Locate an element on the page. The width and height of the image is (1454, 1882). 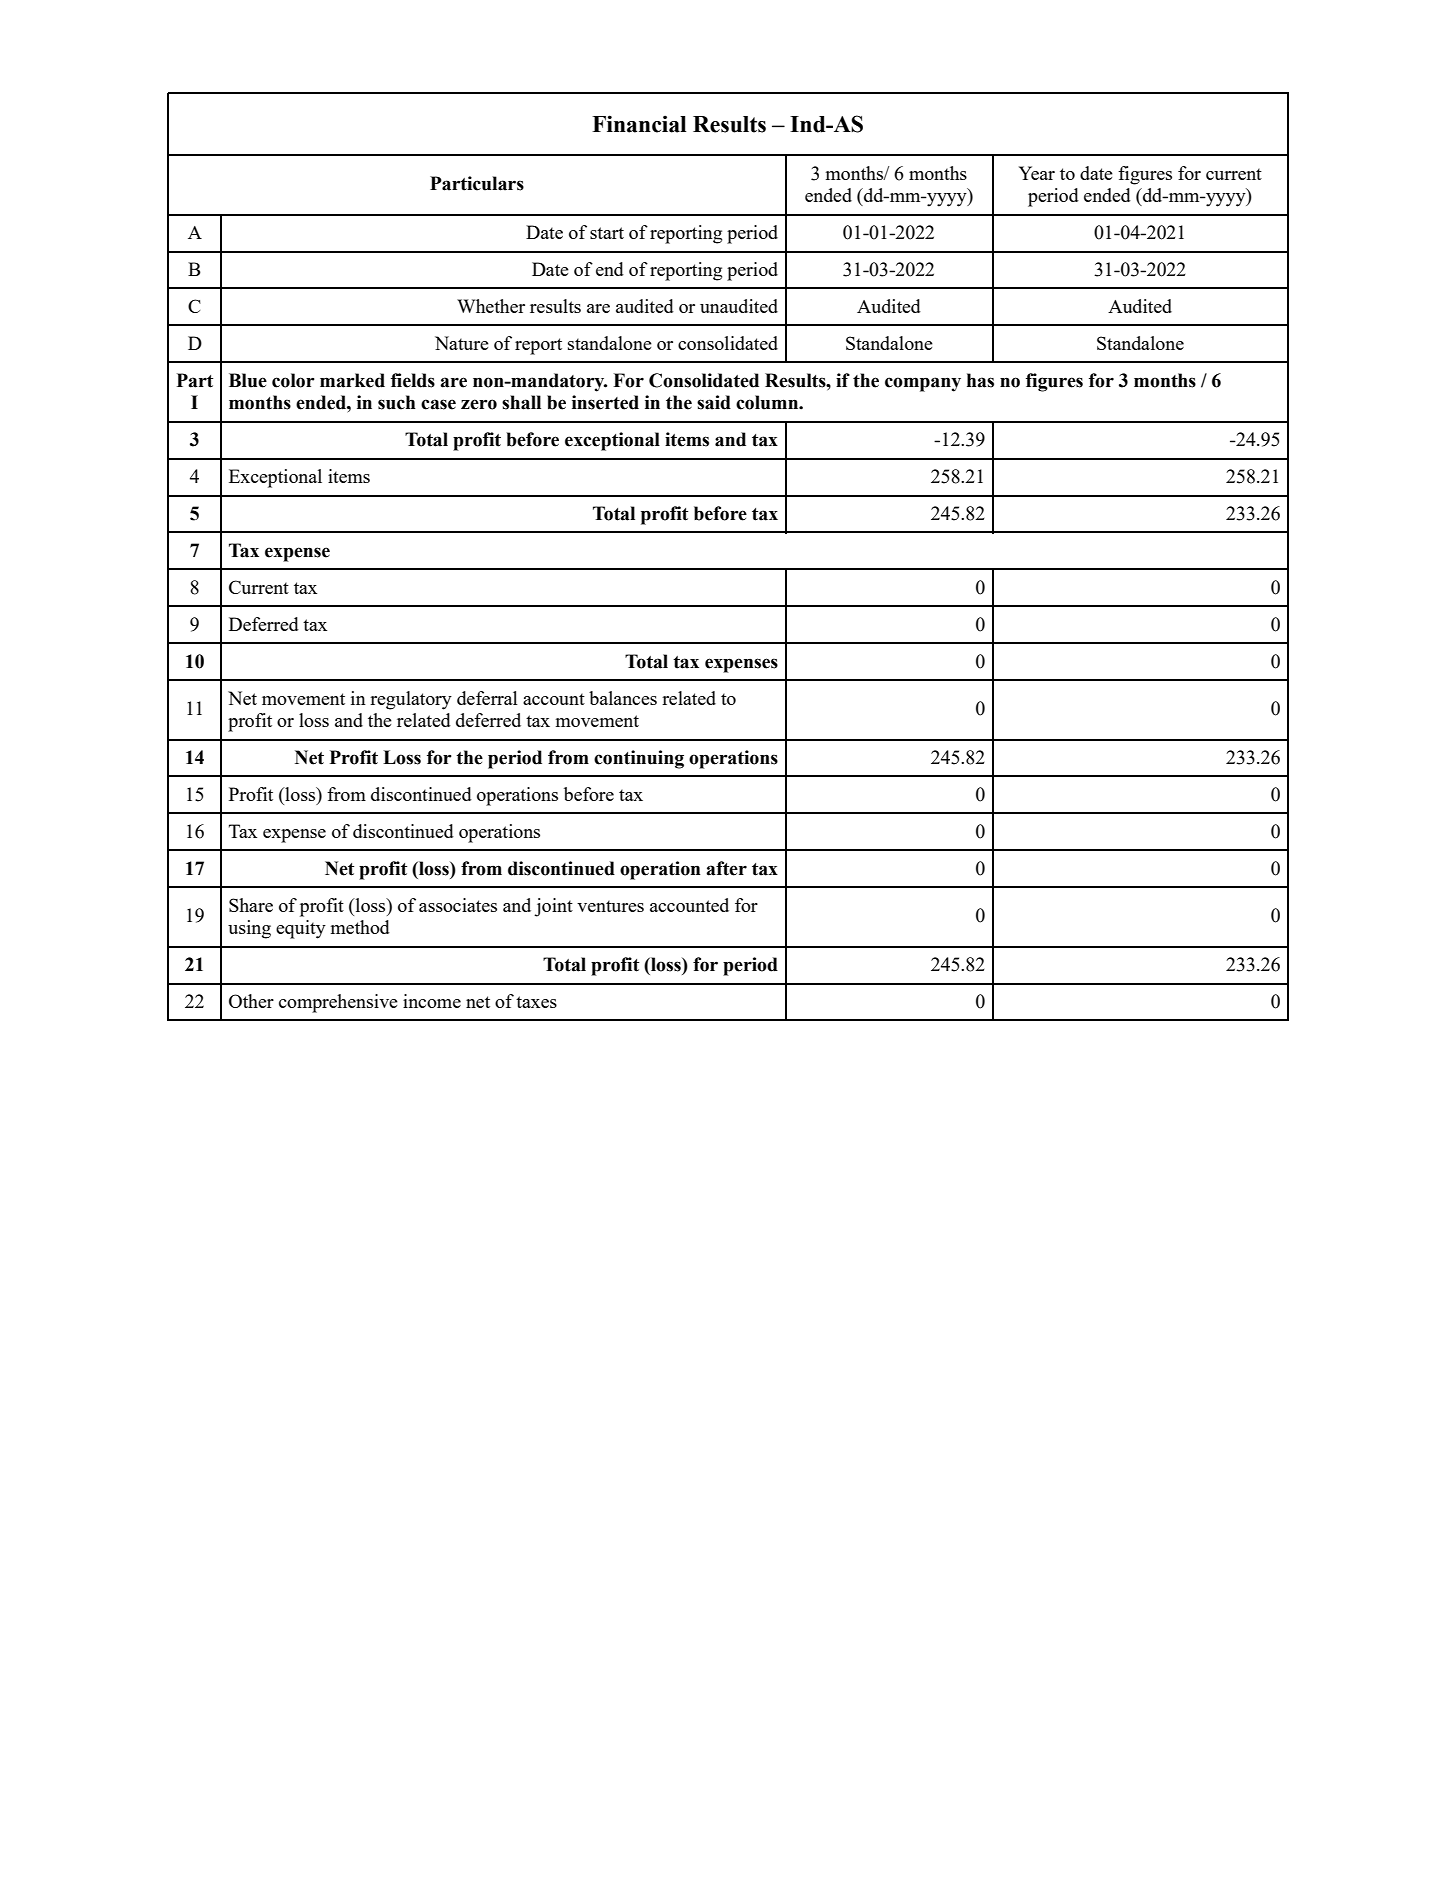
balances is located at coordinates (623, 698).
